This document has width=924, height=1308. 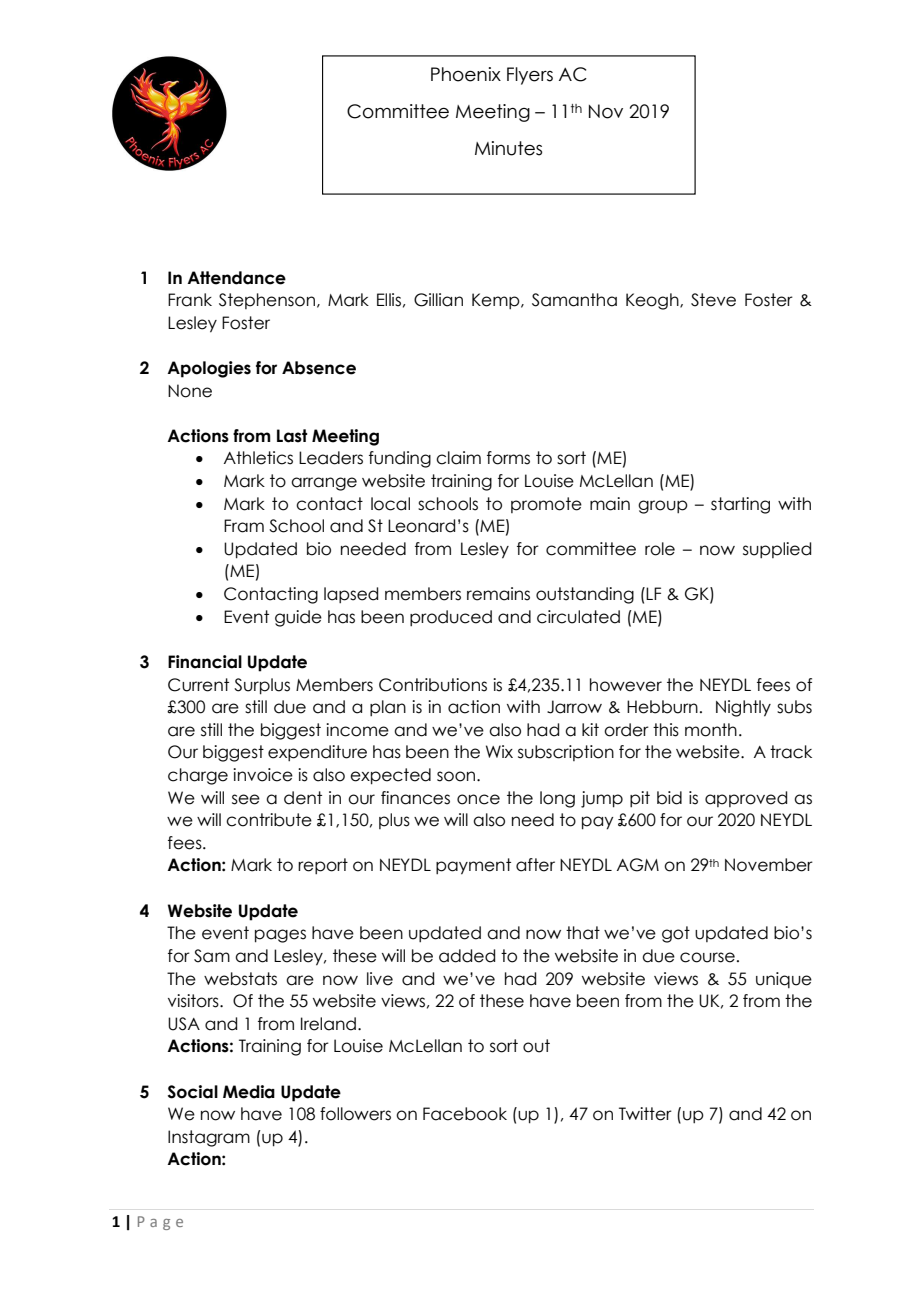 What do you see at coordinates (466, 74) in the document?
I see `Phoenix` at bounding box center [466, 74].
